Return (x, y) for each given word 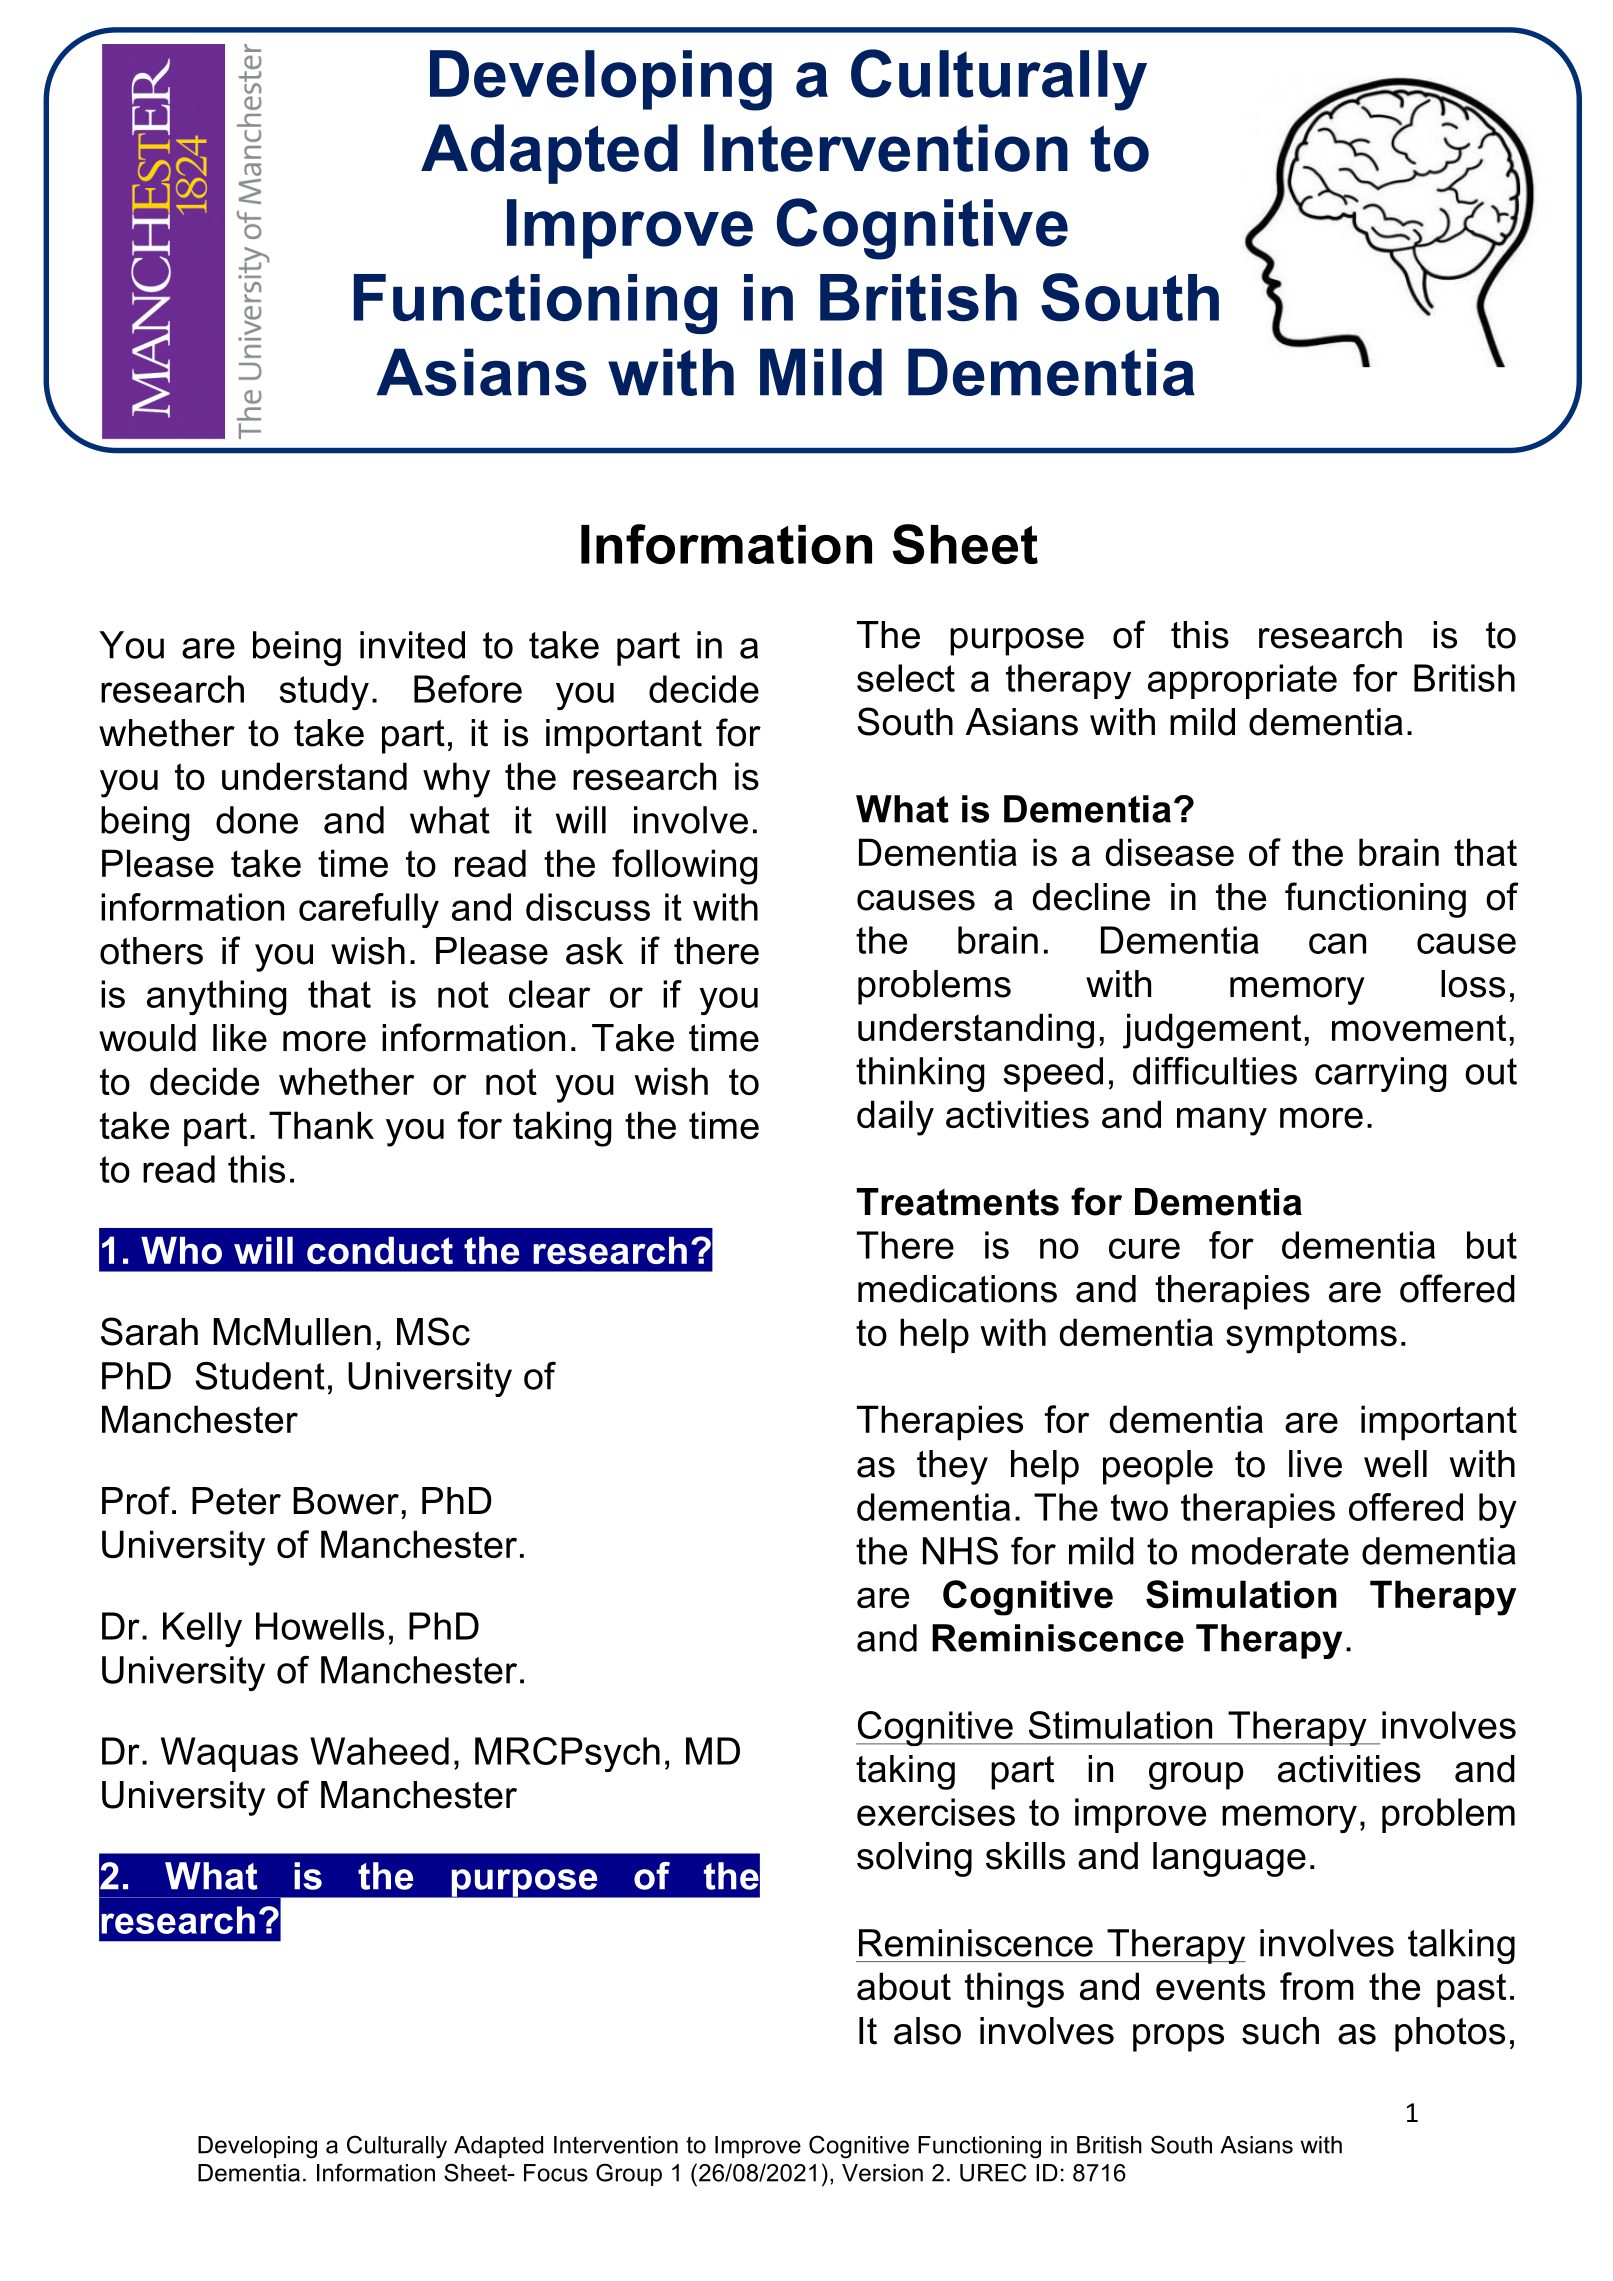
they (952, 1467)
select (906, 678)
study (324, 692)
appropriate (1242, 681)
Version (882, 2173)
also (927, 2031)
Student (260, 1376)
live (1315, 1464)
